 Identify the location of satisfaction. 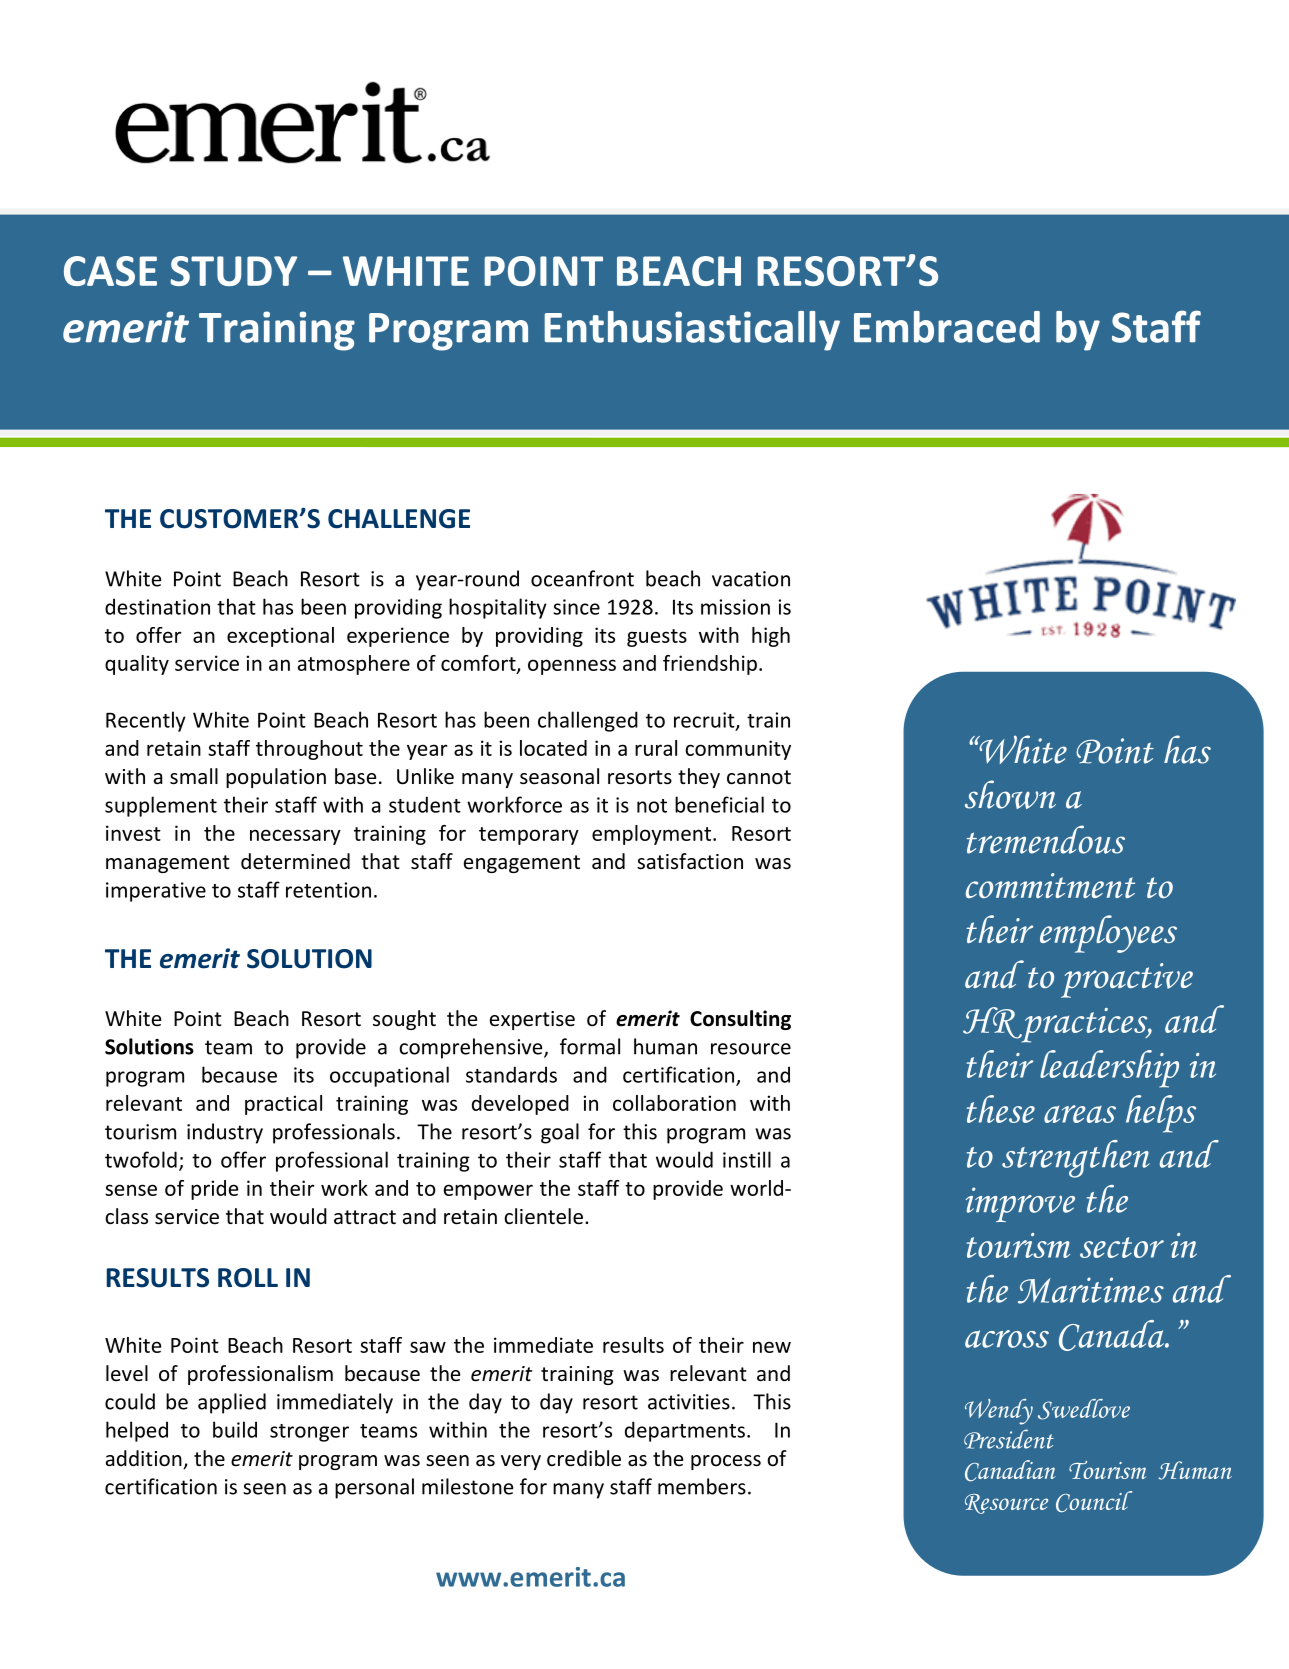
(690, 861).
